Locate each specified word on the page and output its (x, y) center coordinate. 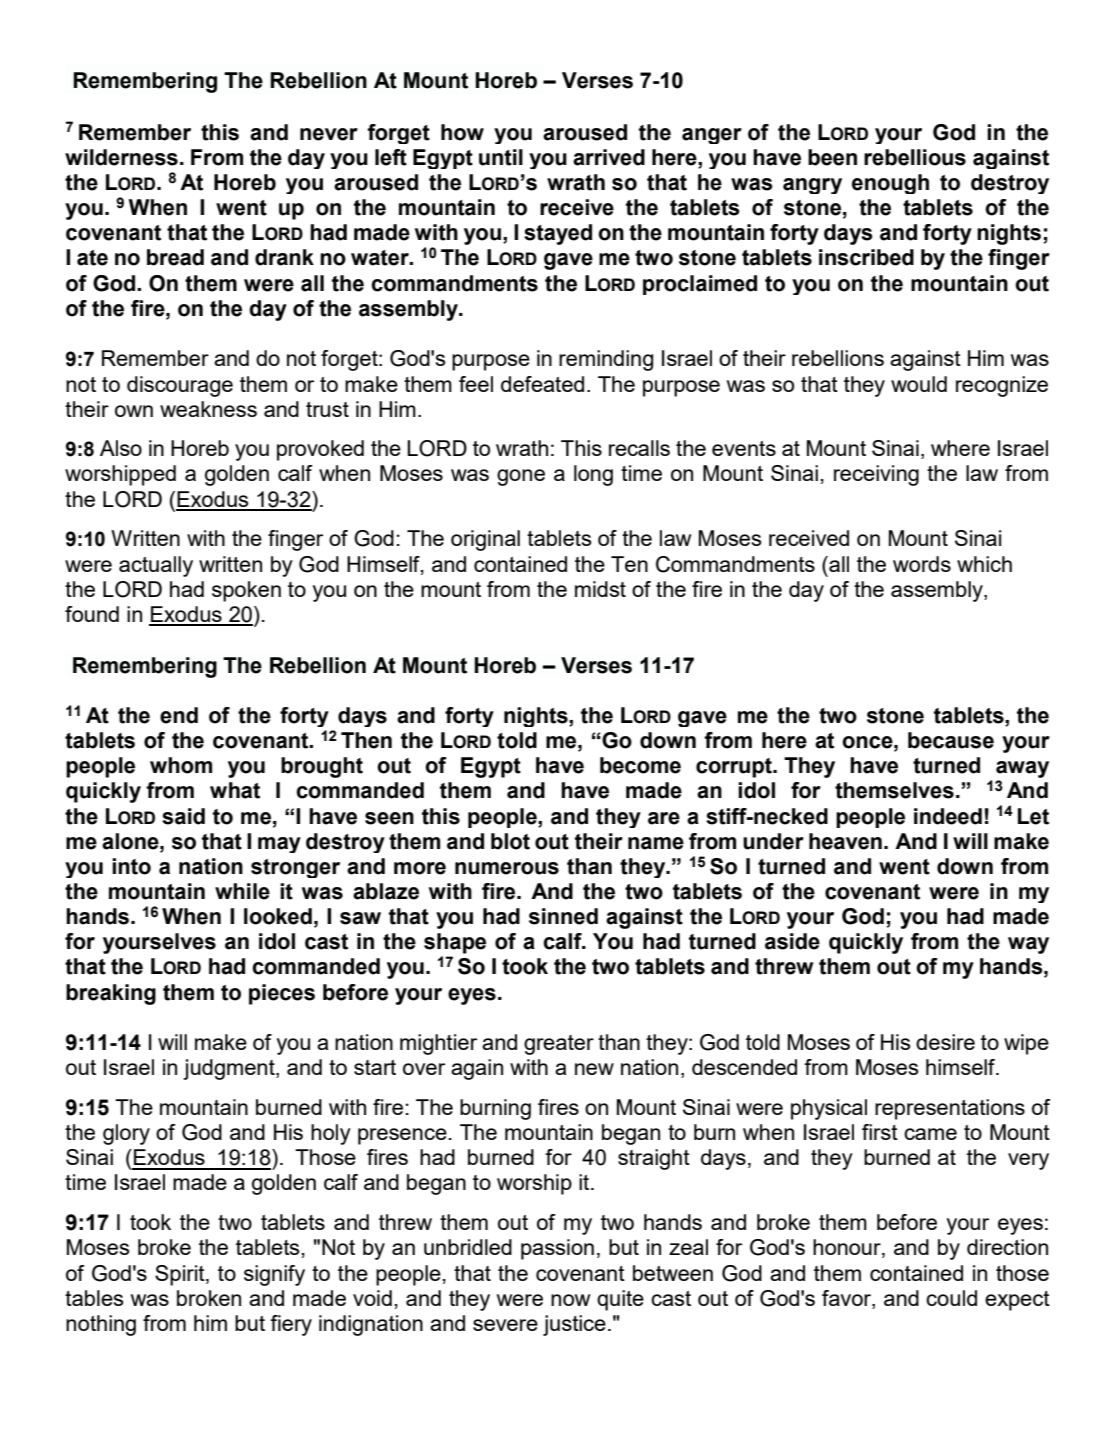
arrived (609, 157)
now (570, 1300)
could (951, 1298)
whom (181, 765)
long (593, 475)
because (951, 740)
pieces (282, 994)
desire (945, 1042)
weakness (208, 409)
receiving (876, 475)
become (640, 765)
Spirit (181, 1275)
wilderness (121, 157)
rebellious (915, 157)
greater (559, 1045)
